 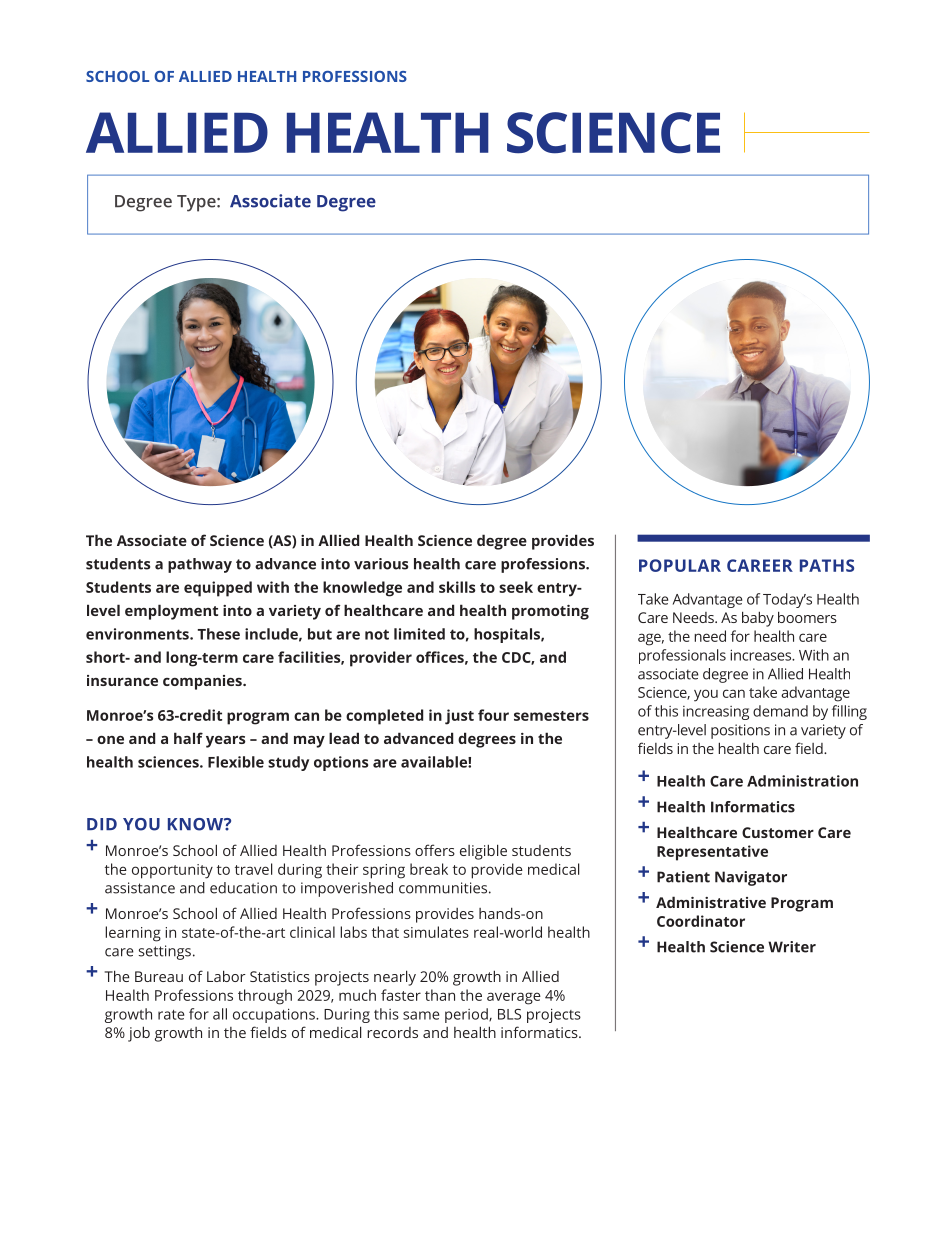 I want to click on Navigator, so click(x=751, y=878).
